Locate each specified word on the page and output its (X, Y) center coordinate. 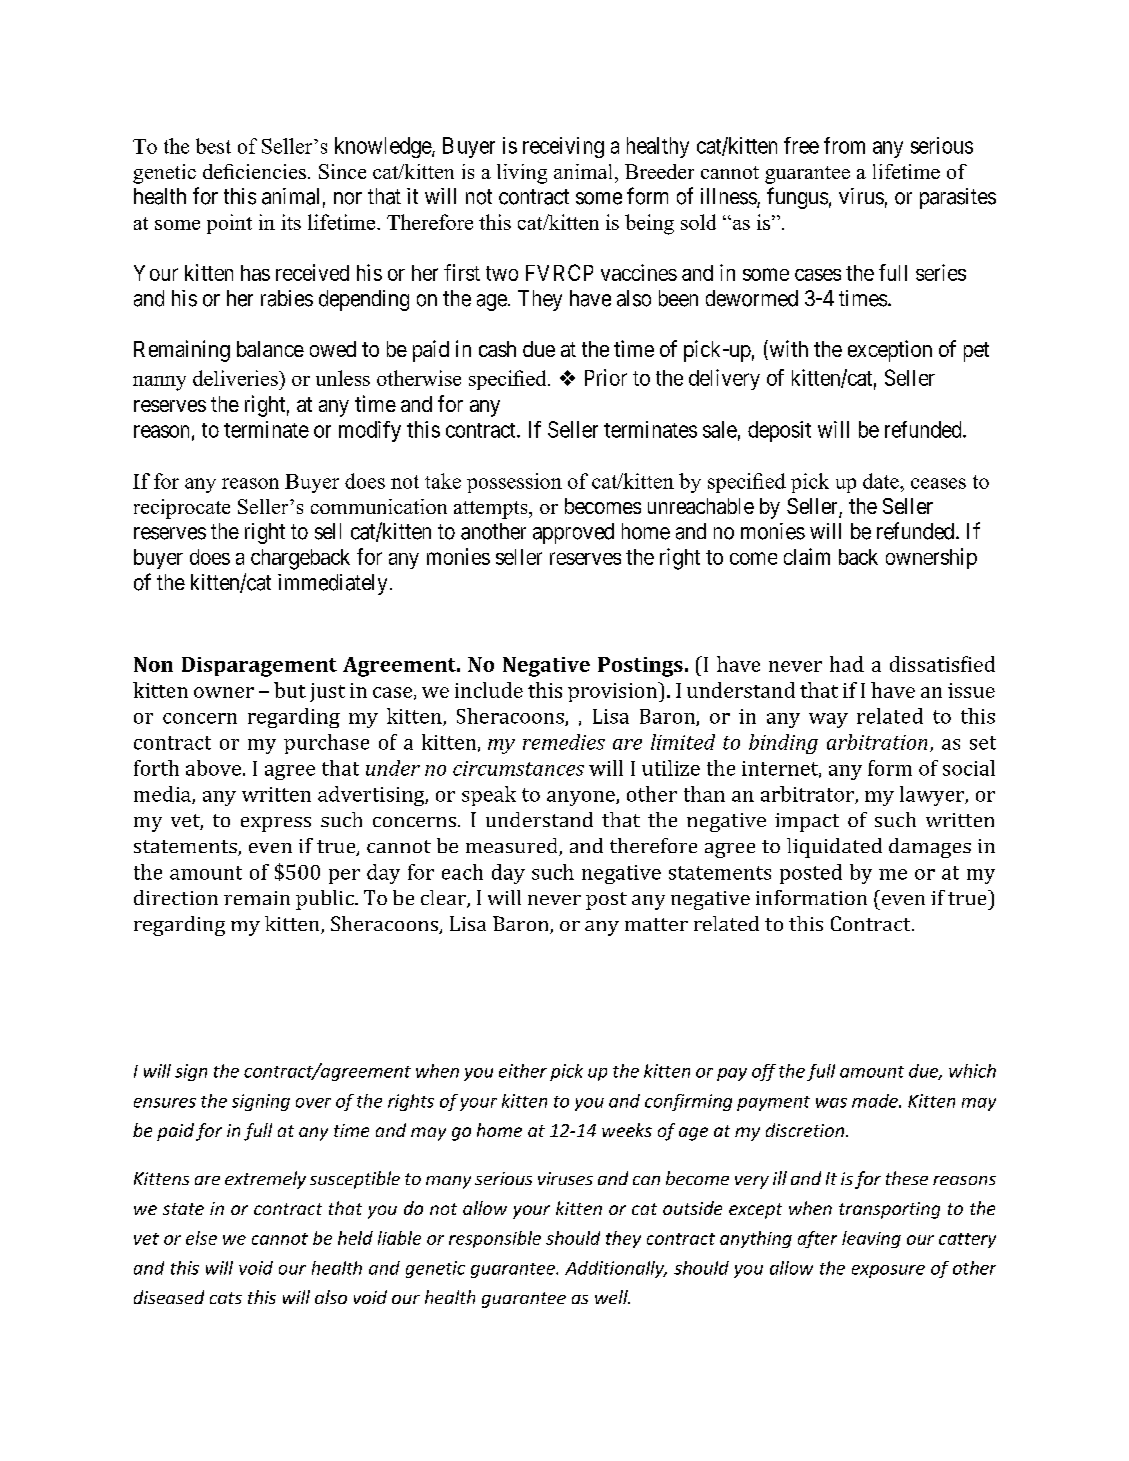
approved (573, 533)
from (844, 145)
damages (930, 848)
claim (807, 556)
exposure (888, 1271)
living (522, 174)
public (326, 900)
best (213, 146)
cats (226, 1298)
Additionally (615, 1269)
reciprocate (182, 509)
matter (656, 924)
